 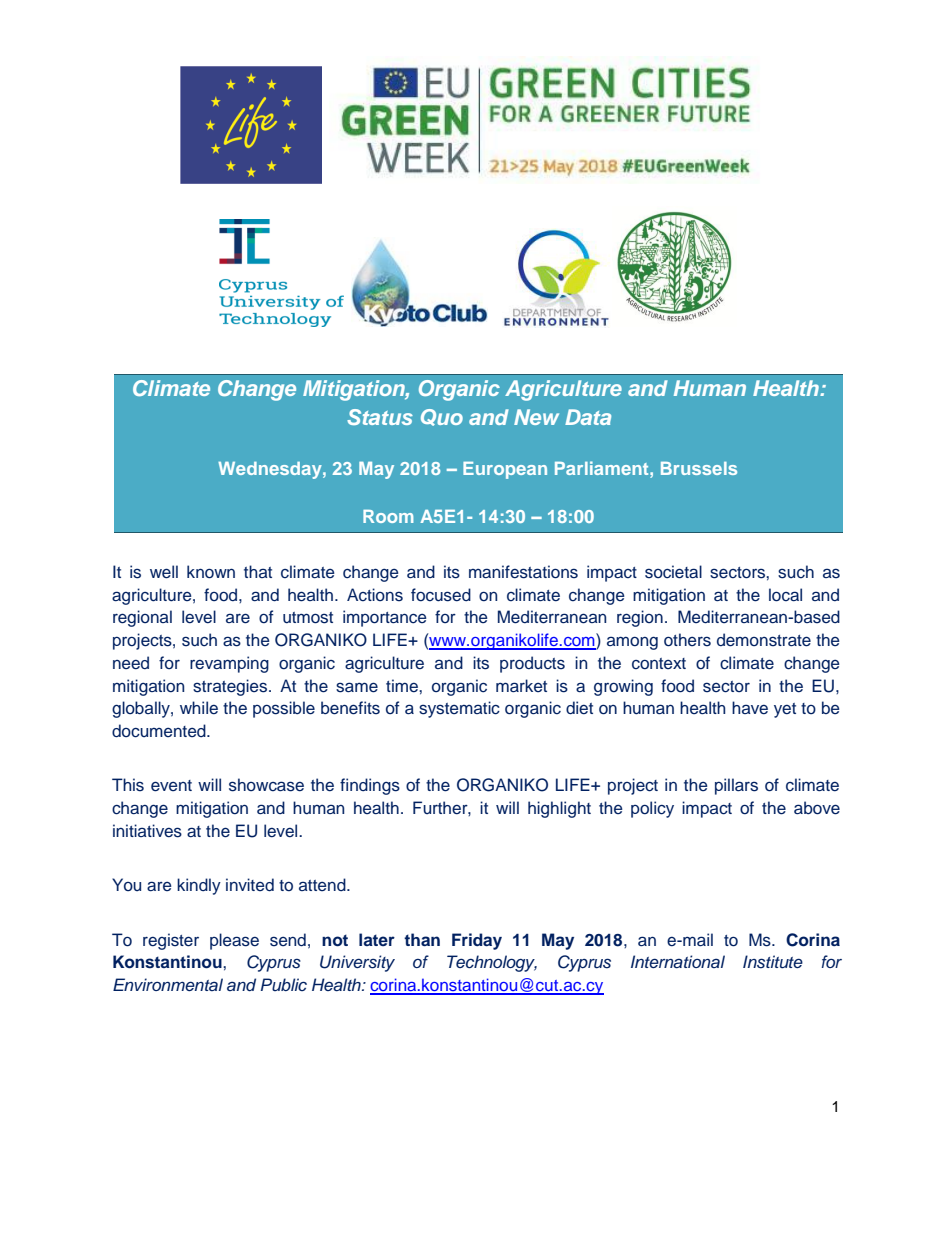 I want to click on Status, so click(x=380, y=417).
